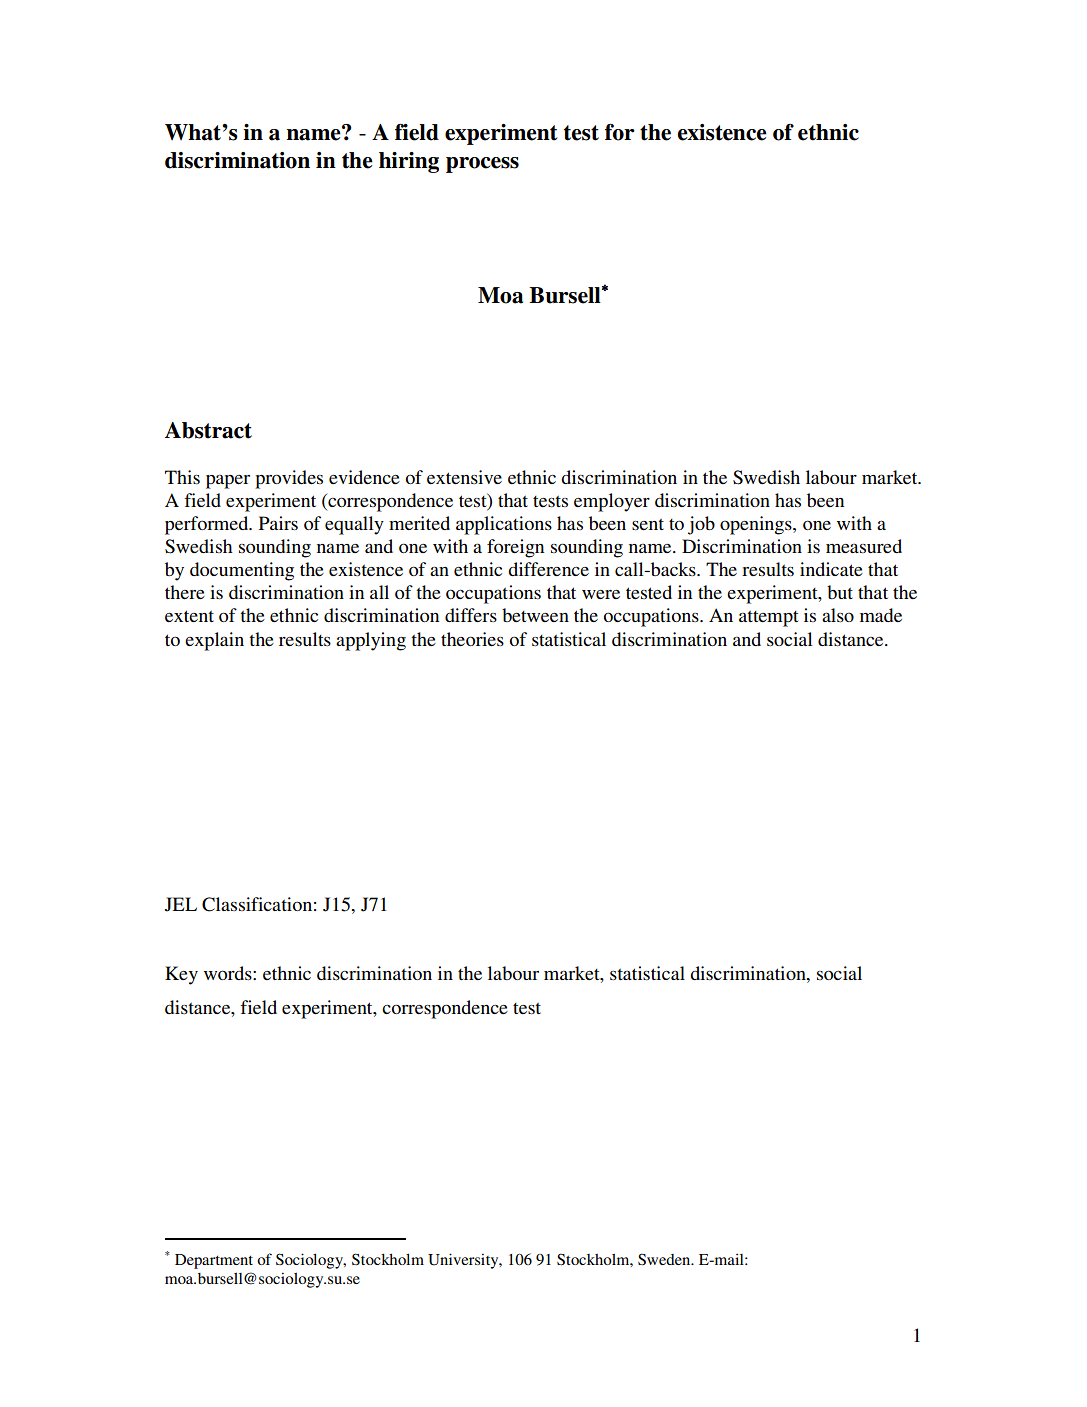  Describe the element at coordinates (409, 162) in the screenshot. I see `hiring` at that location.
